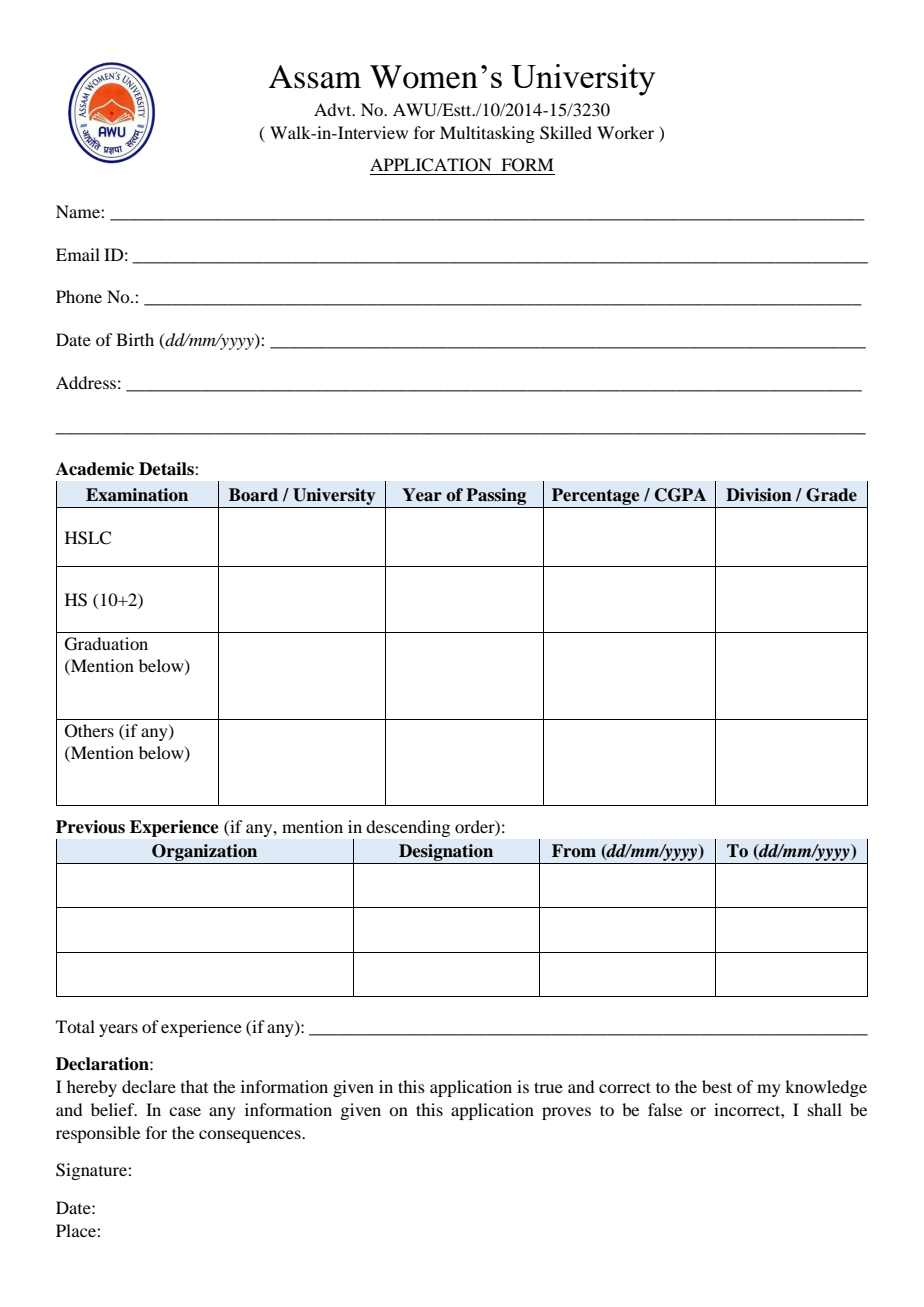  Describe the element at coordinates (487, 134) in the document. I see `Multitasking` at that location.
